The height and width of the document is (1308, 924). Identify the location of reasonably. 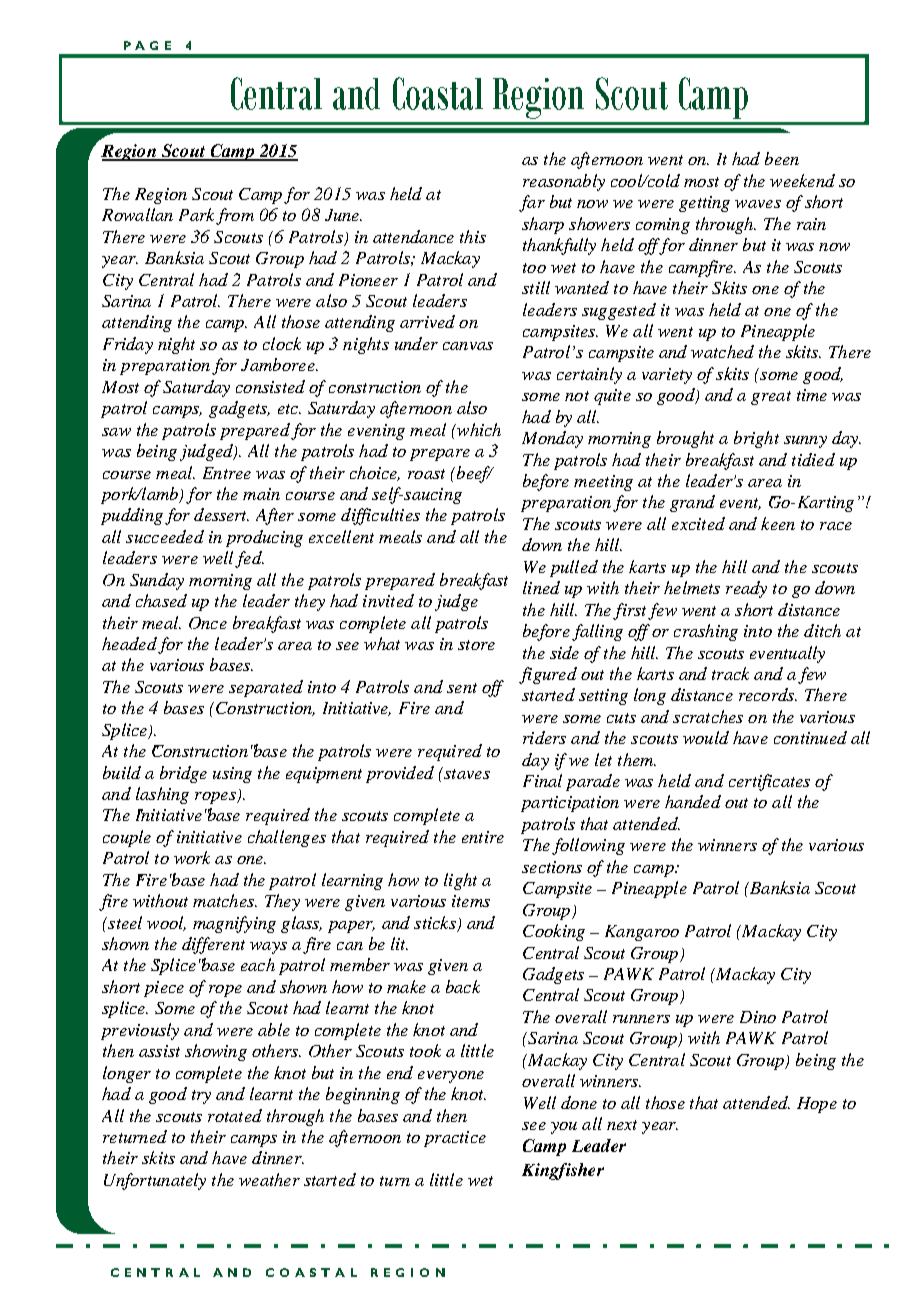
(564, 182).
